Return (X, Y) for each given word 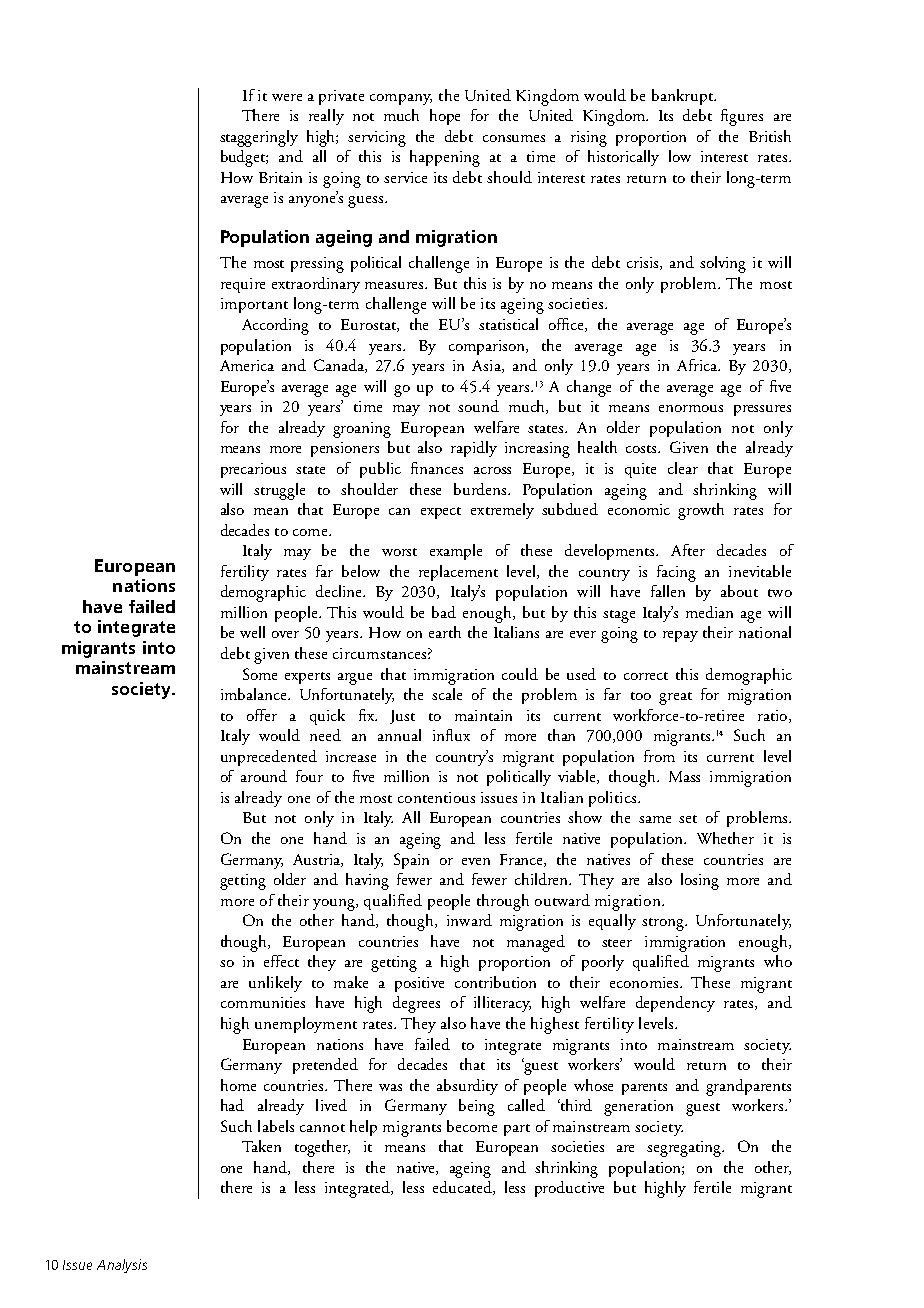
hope (445, 117)
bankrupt (684, 97)
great (675, 698)
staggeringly (259, 138)
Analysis (122, 1266)
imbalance (255, 694)
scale (447, 694)
